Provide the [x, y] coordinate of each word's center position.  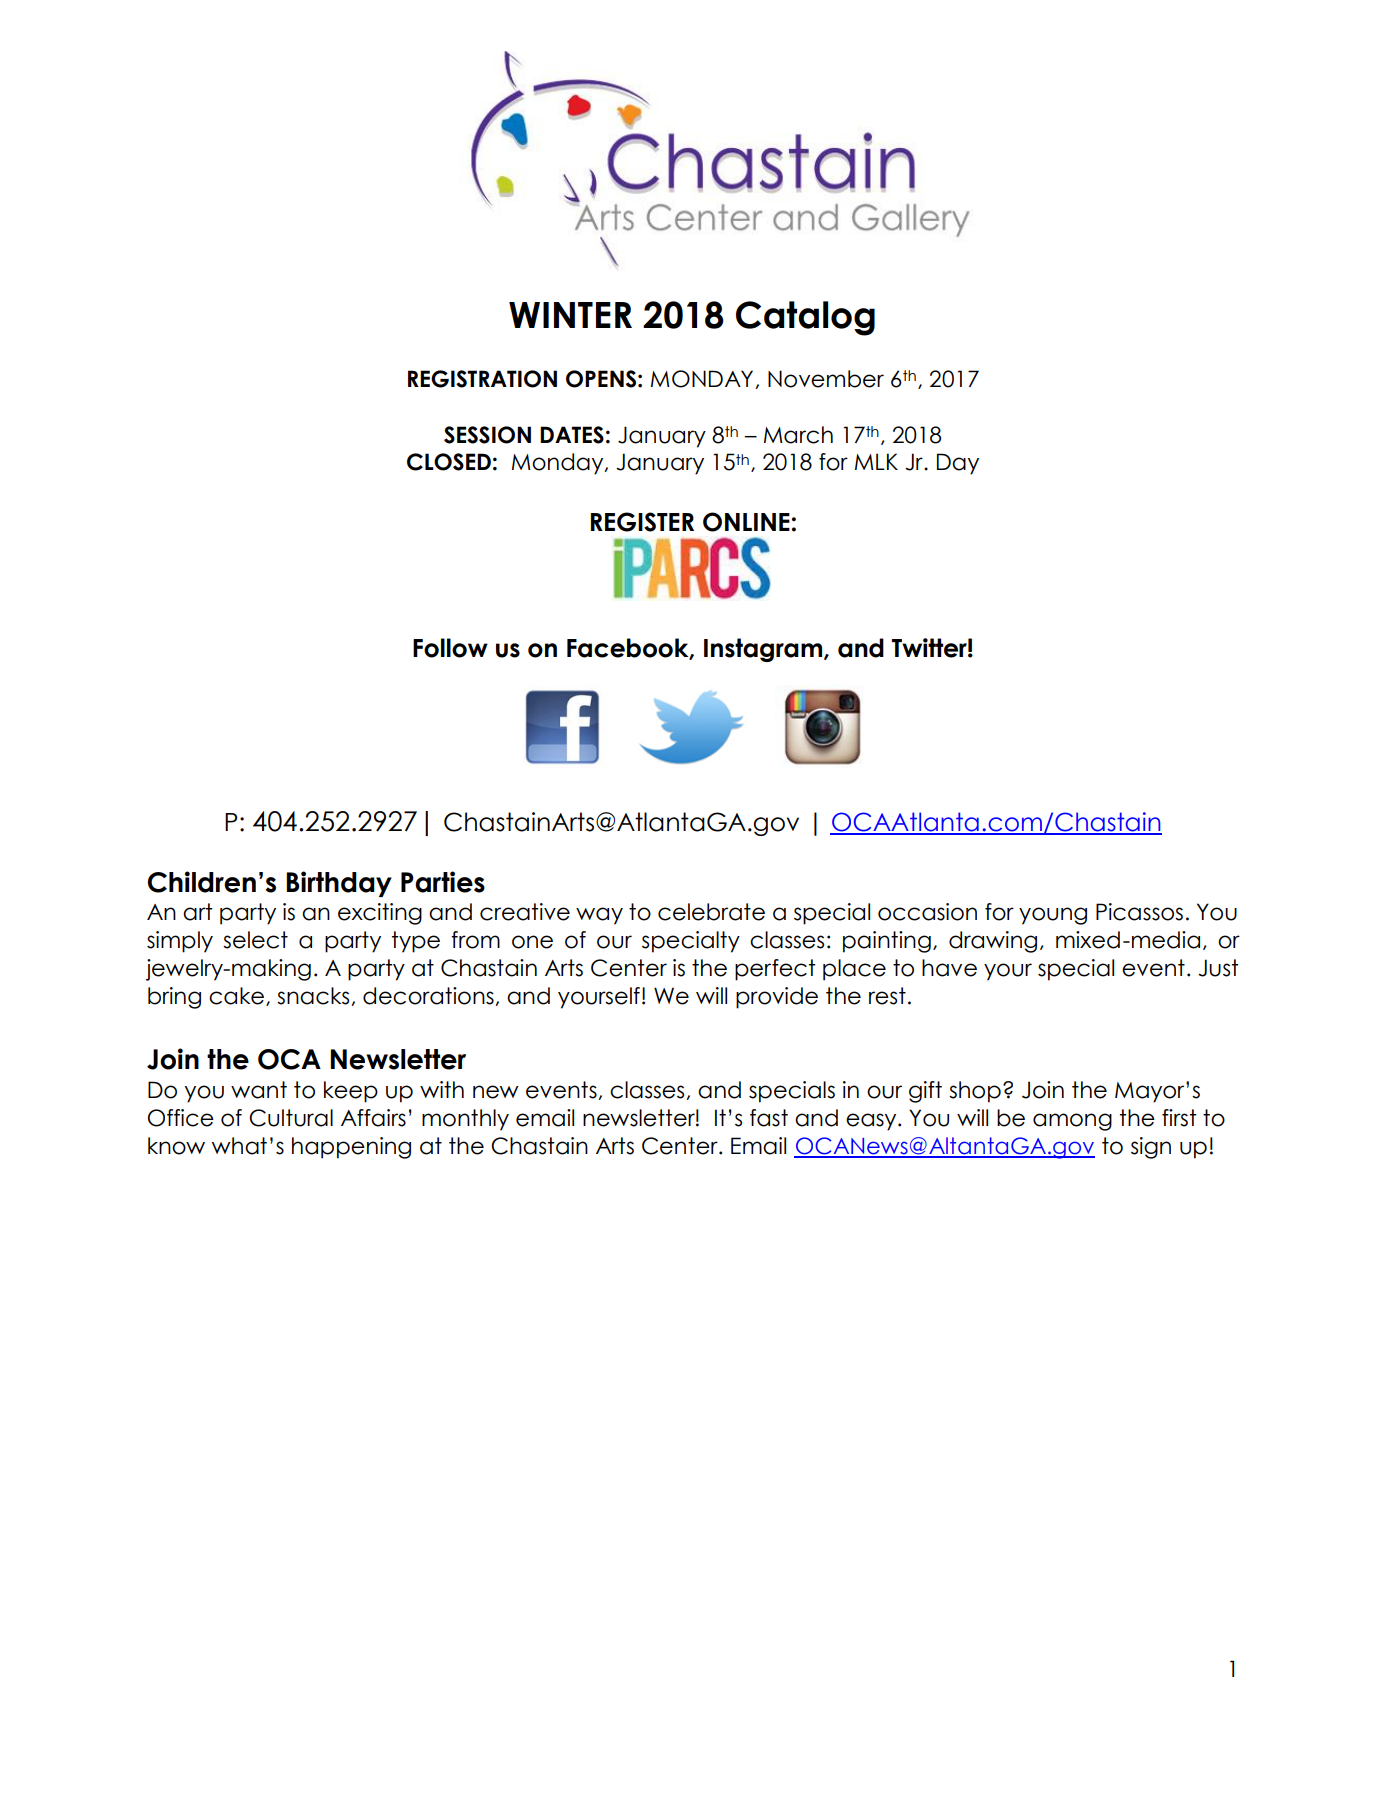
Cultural [291, 1118]
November [826, 379]
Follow [450, 648]
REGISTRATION [482, 379]
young [1053, 916]
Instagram [764, 650]
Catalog [805, 318]
